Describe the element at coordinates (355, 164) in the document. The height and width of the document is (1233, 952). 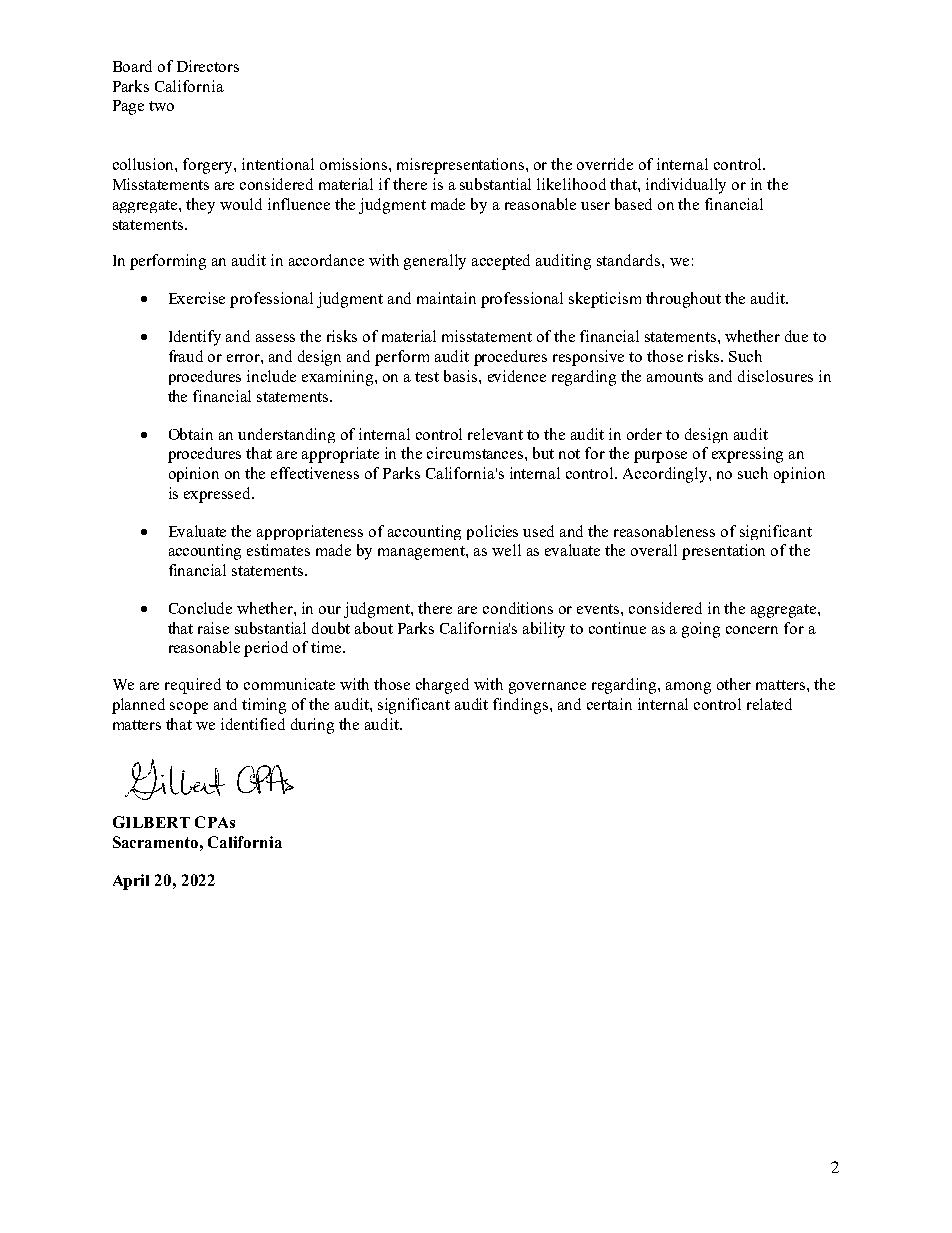
I see `omissions` at that location.
